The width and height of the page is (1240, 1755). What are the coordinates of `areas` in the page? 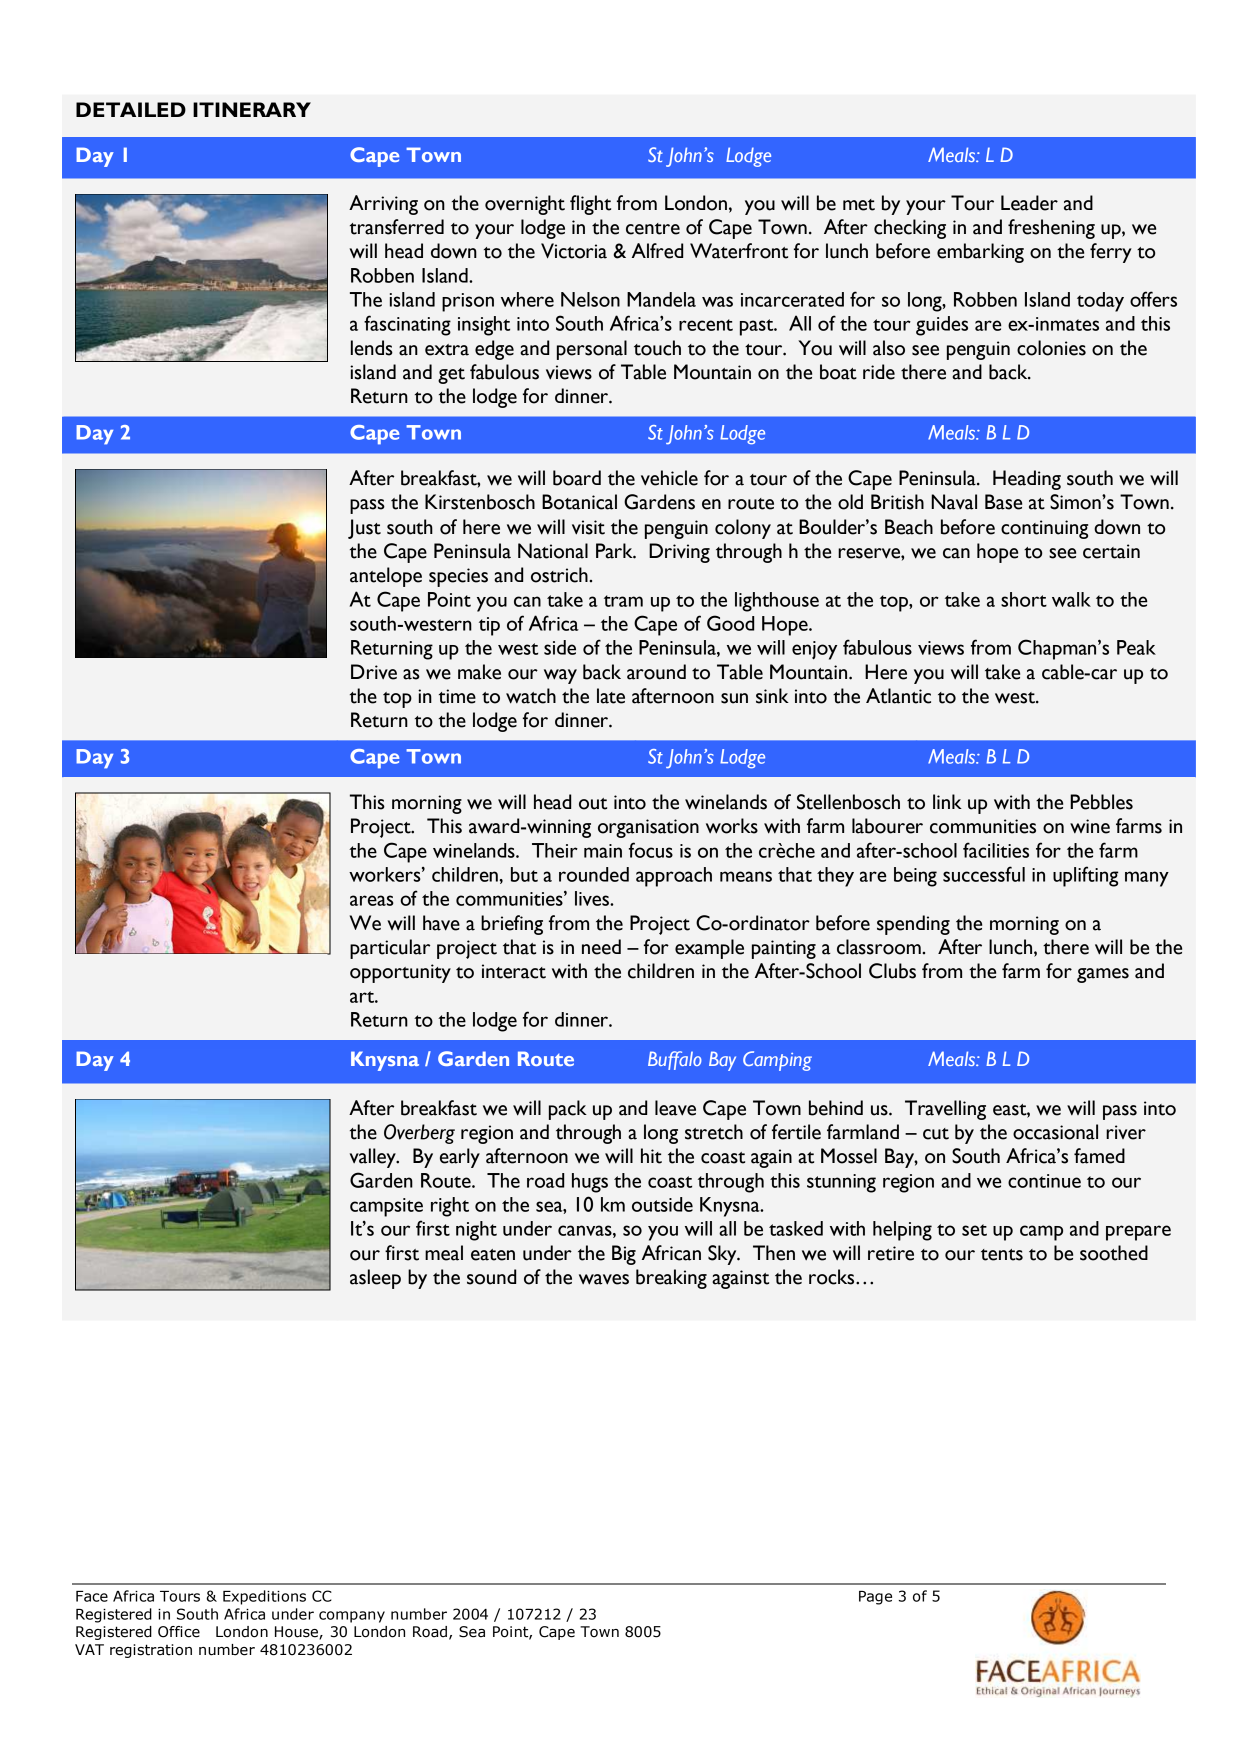 It's located at (372, 900).
